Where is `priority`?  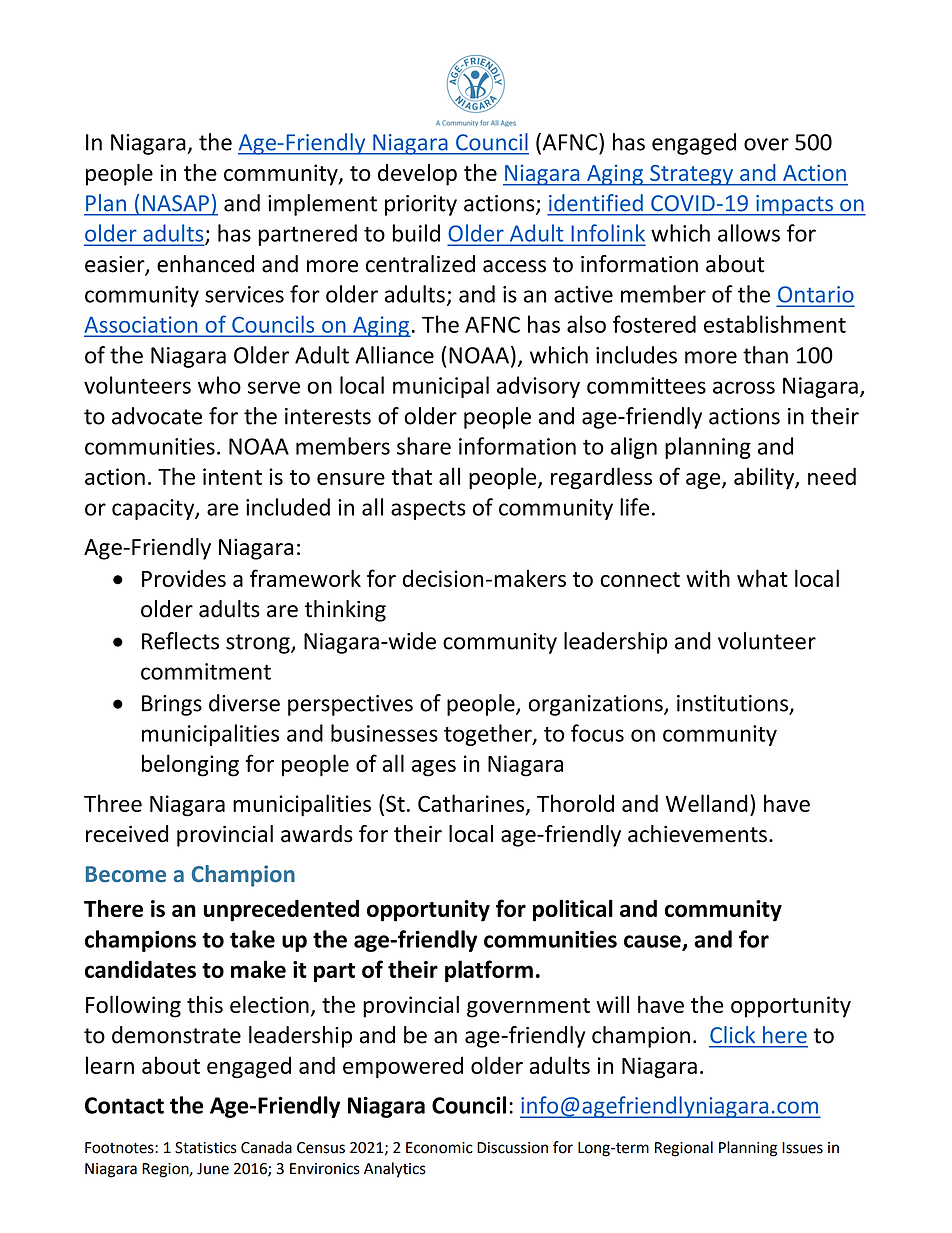 priority is located at coordinates (421, 205).
